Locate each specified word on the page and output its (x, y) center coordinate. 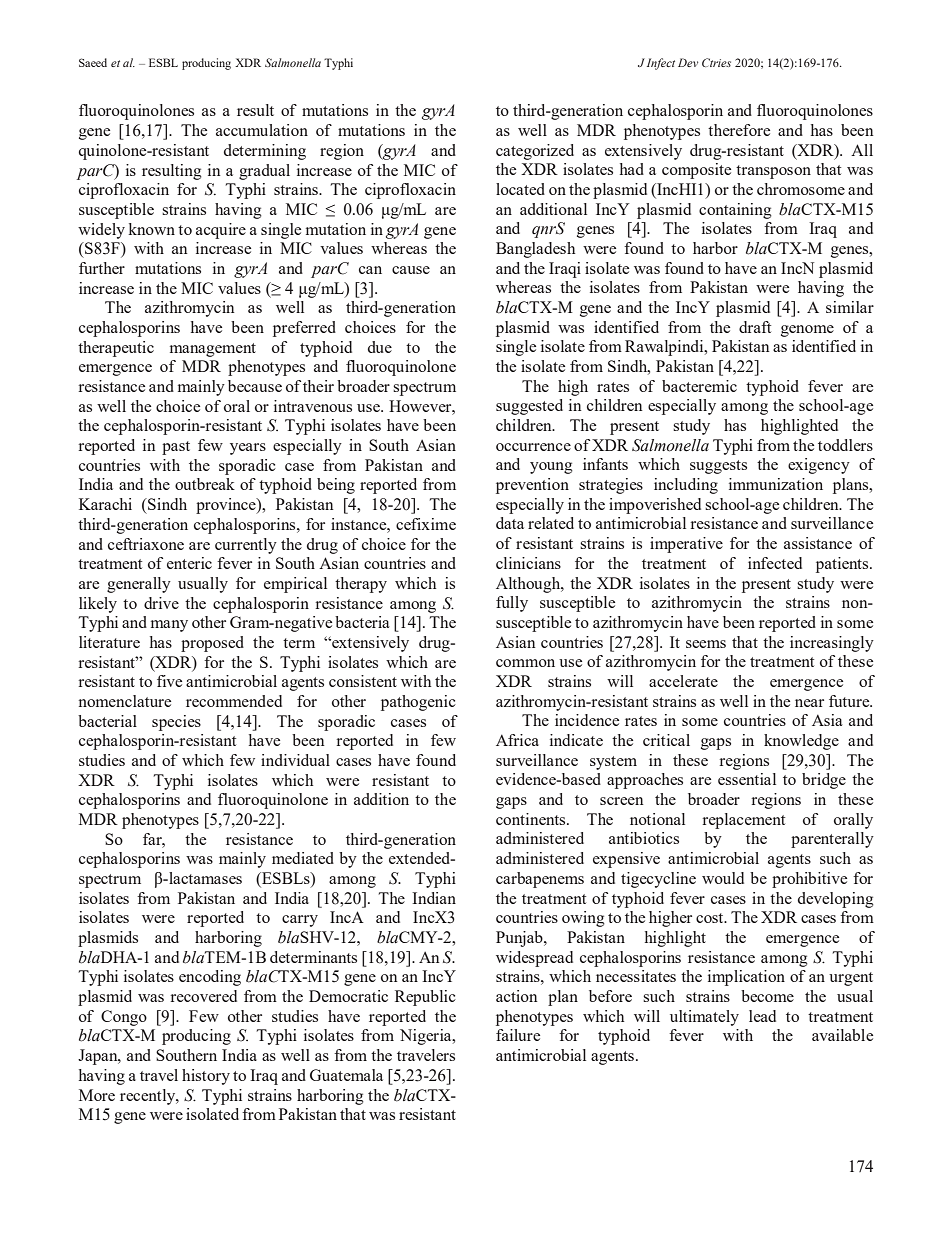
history (206, 1077)
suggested (529, 407)
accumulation (262, 130)
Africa (517, 740)
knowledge (801, 742)
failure (518, 1035)
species (176, 723)
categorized (535, 152)
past (176, 448)
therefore (739, 130)
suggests (718, 467)
